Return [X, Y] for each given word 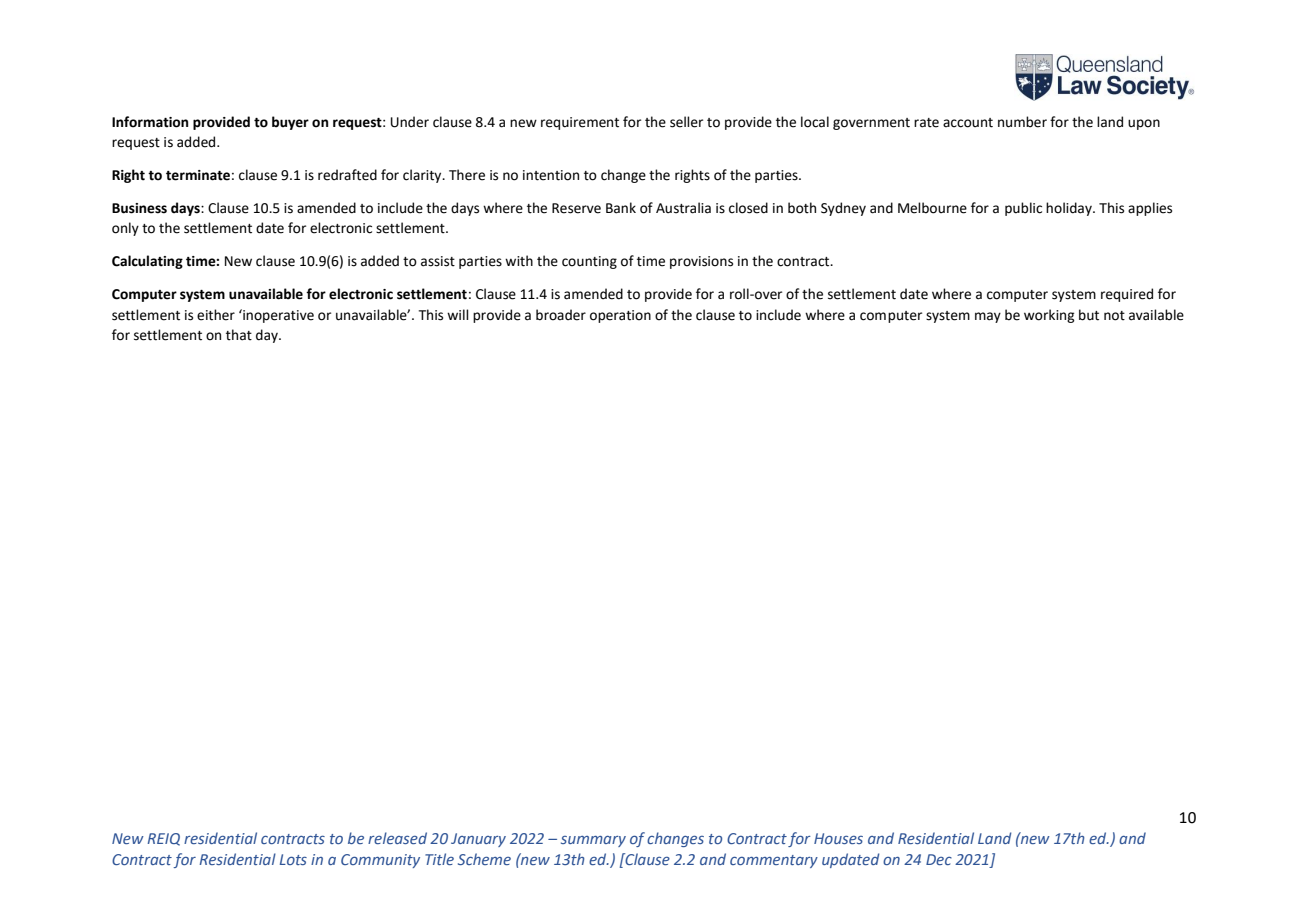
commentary [774, 861]
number [1022, 122]
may [988, 317]
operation [620, 316]
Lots [293, 859]
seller [686, 122]
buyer [290, 123]
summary [593, 841]
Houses [838, 838]
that [239, 335]
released [397, 838]
